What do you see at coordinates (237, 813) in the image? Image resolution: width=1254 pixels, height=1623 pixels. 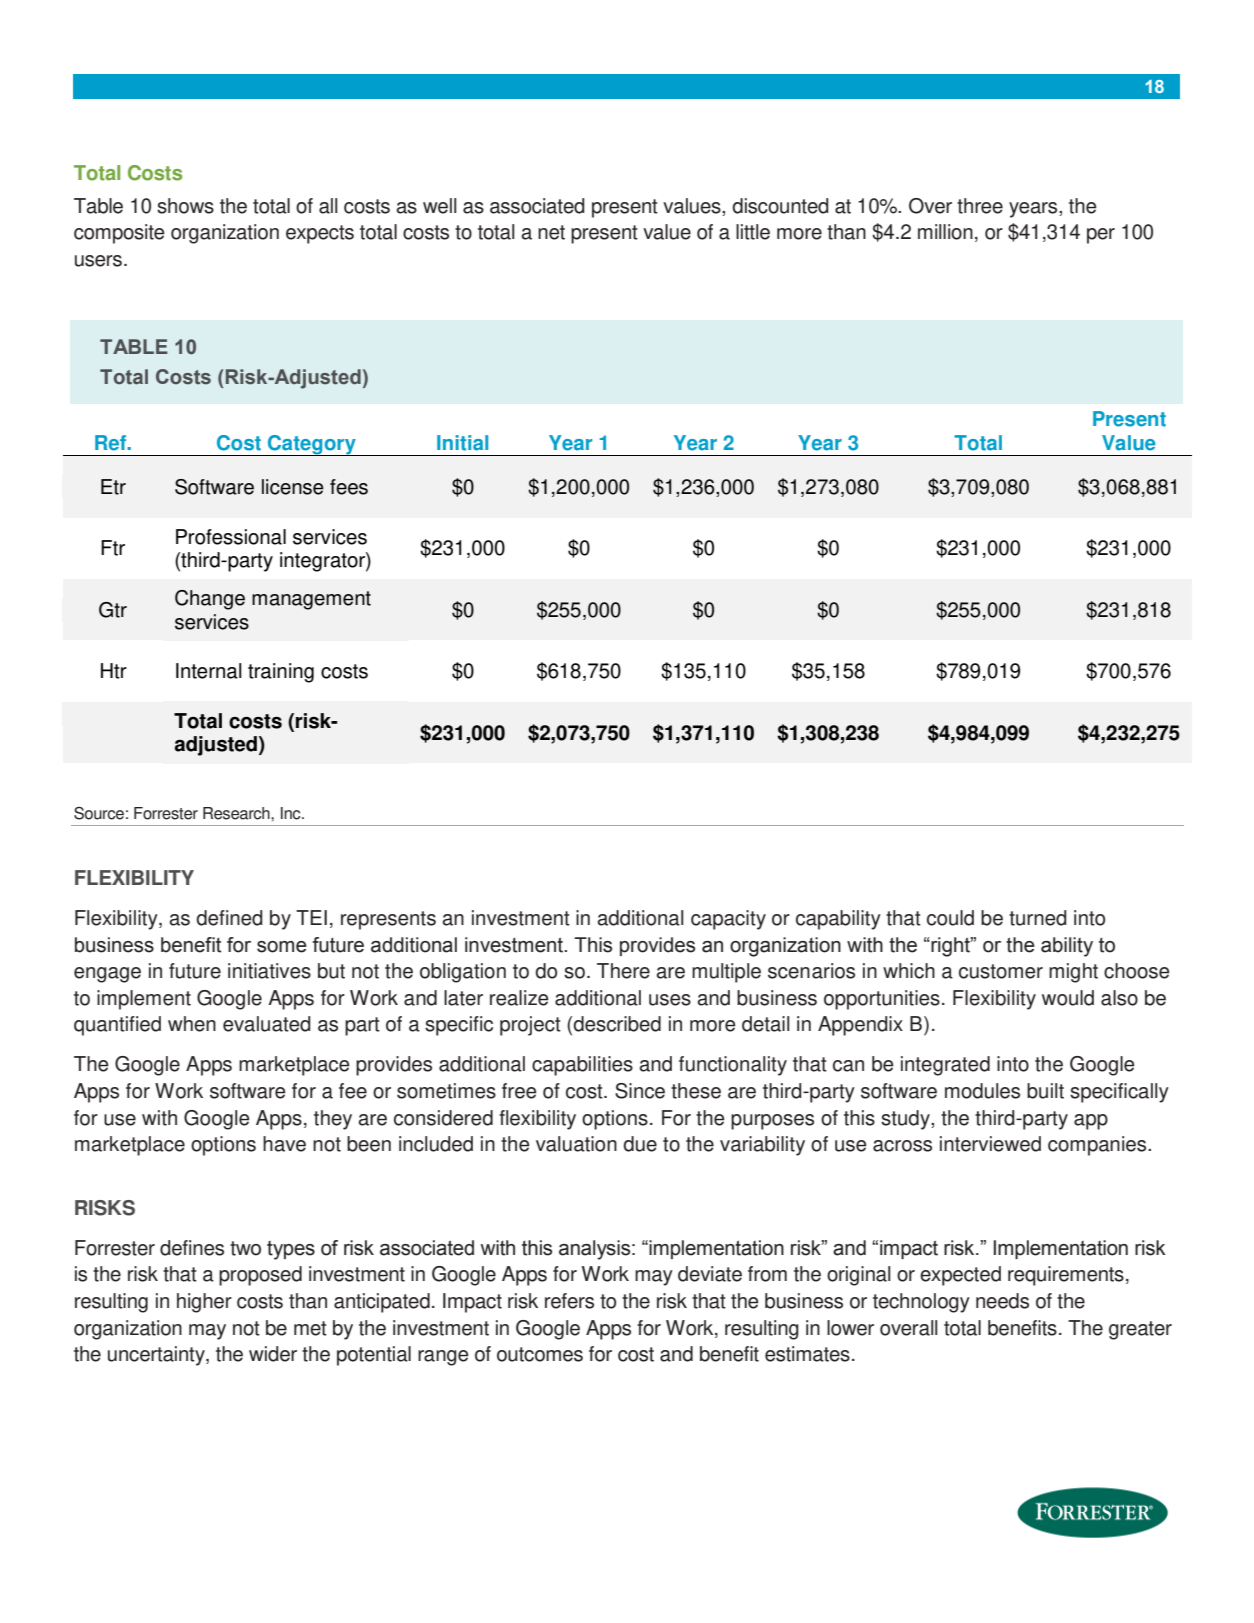 I see `Research` at bounding box center [237, 813].
